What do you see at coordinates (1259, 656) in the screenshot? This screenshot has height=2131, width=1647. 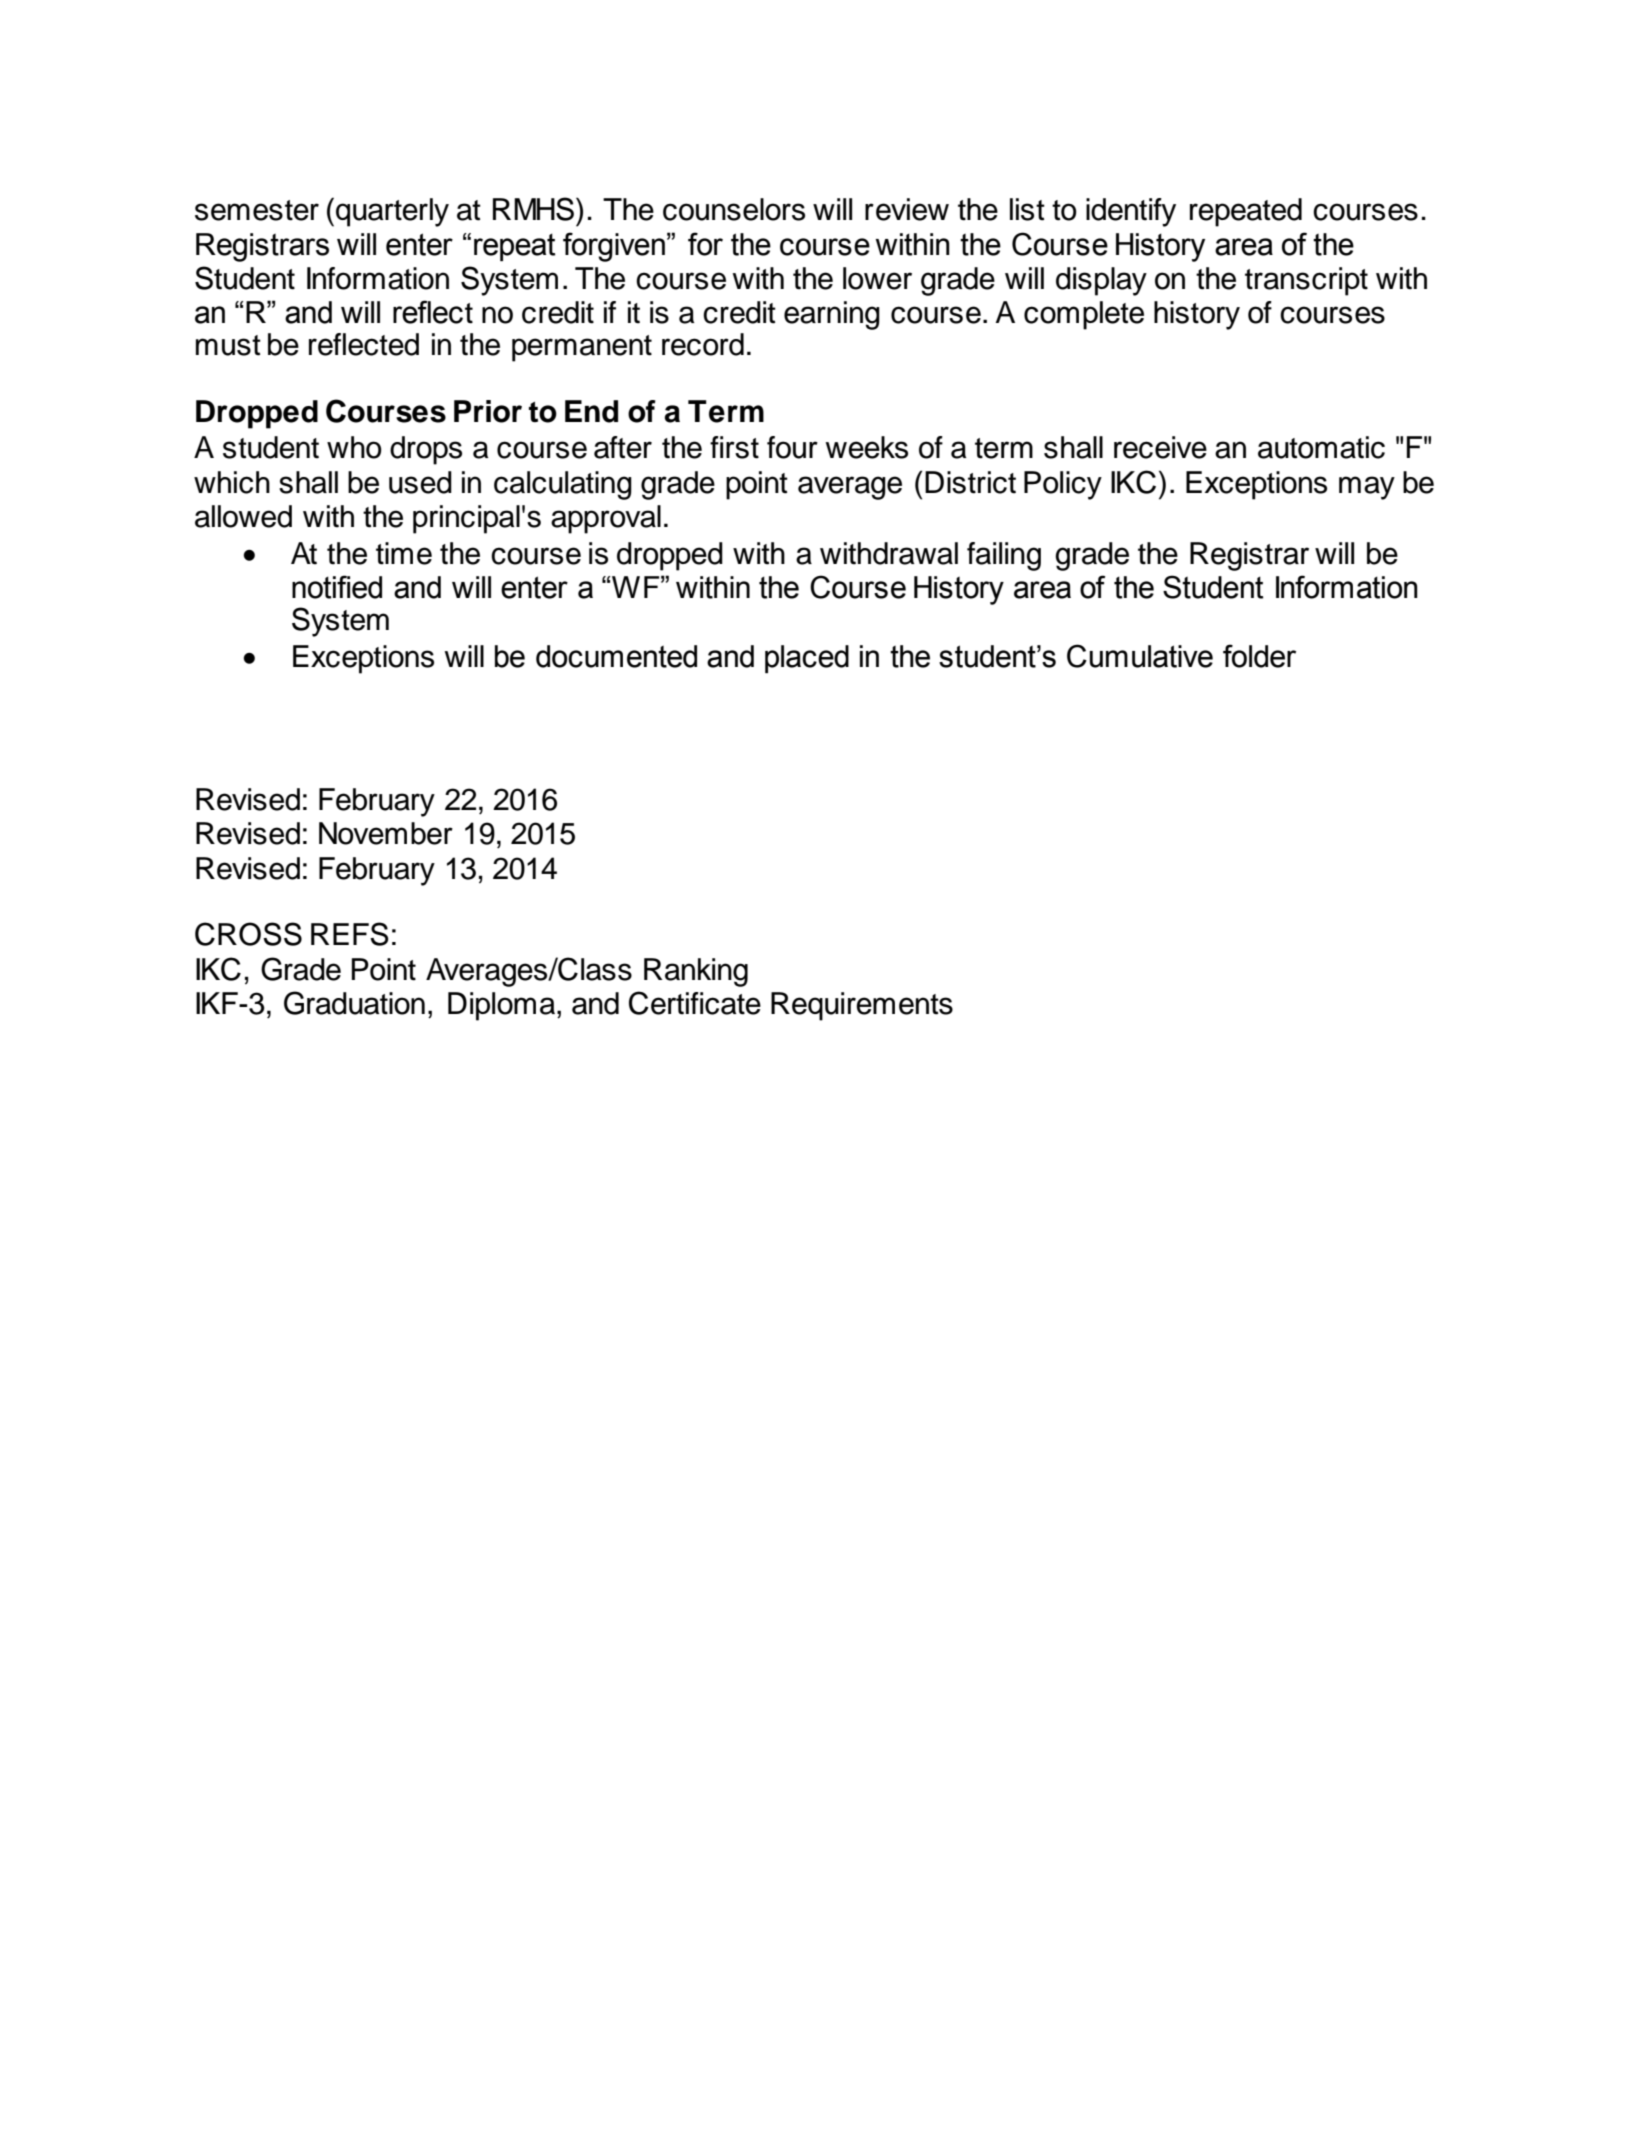 I see `folder` at bounding box center [1259, 656].
